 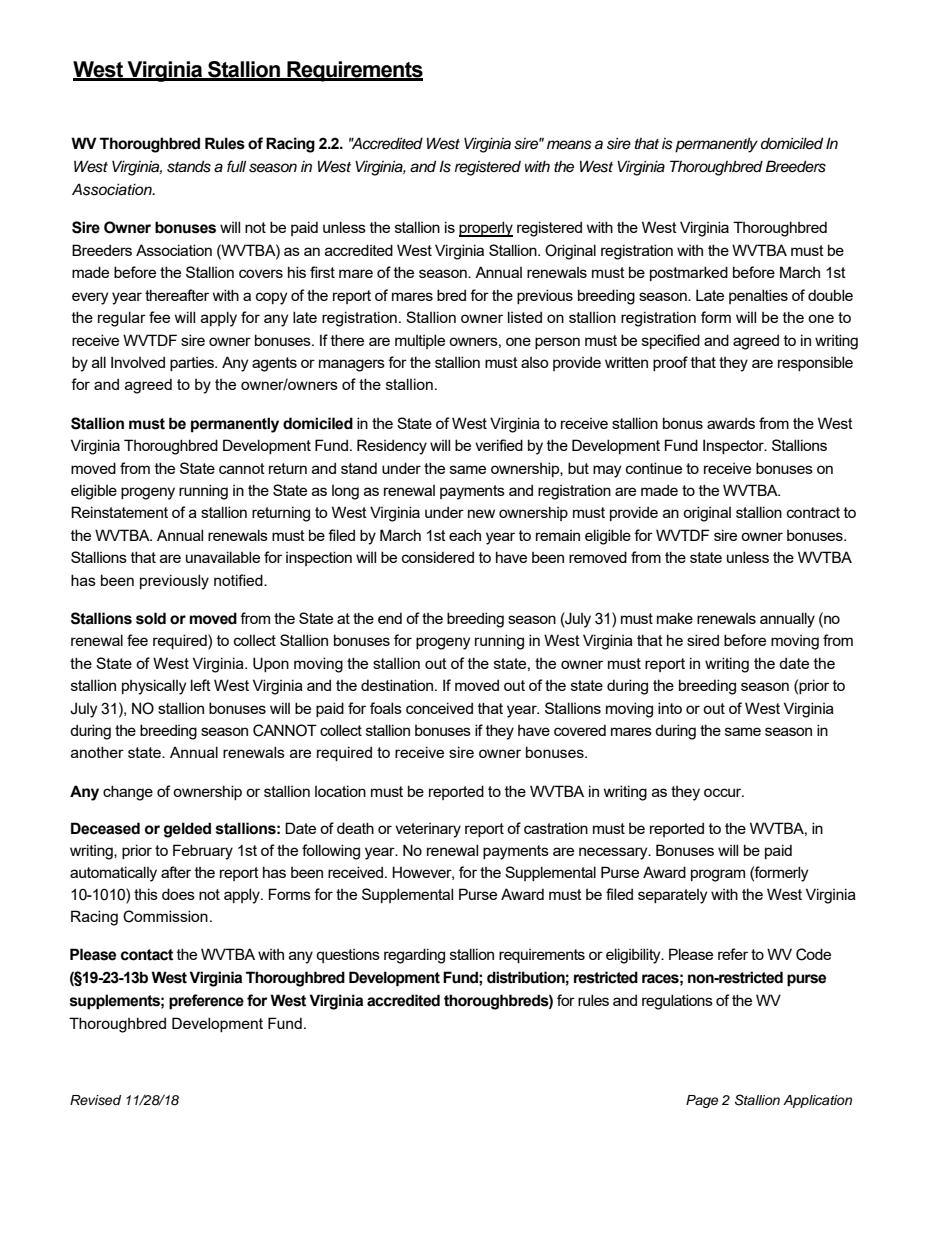 I want to click on means, so click(x=569, y=145).
